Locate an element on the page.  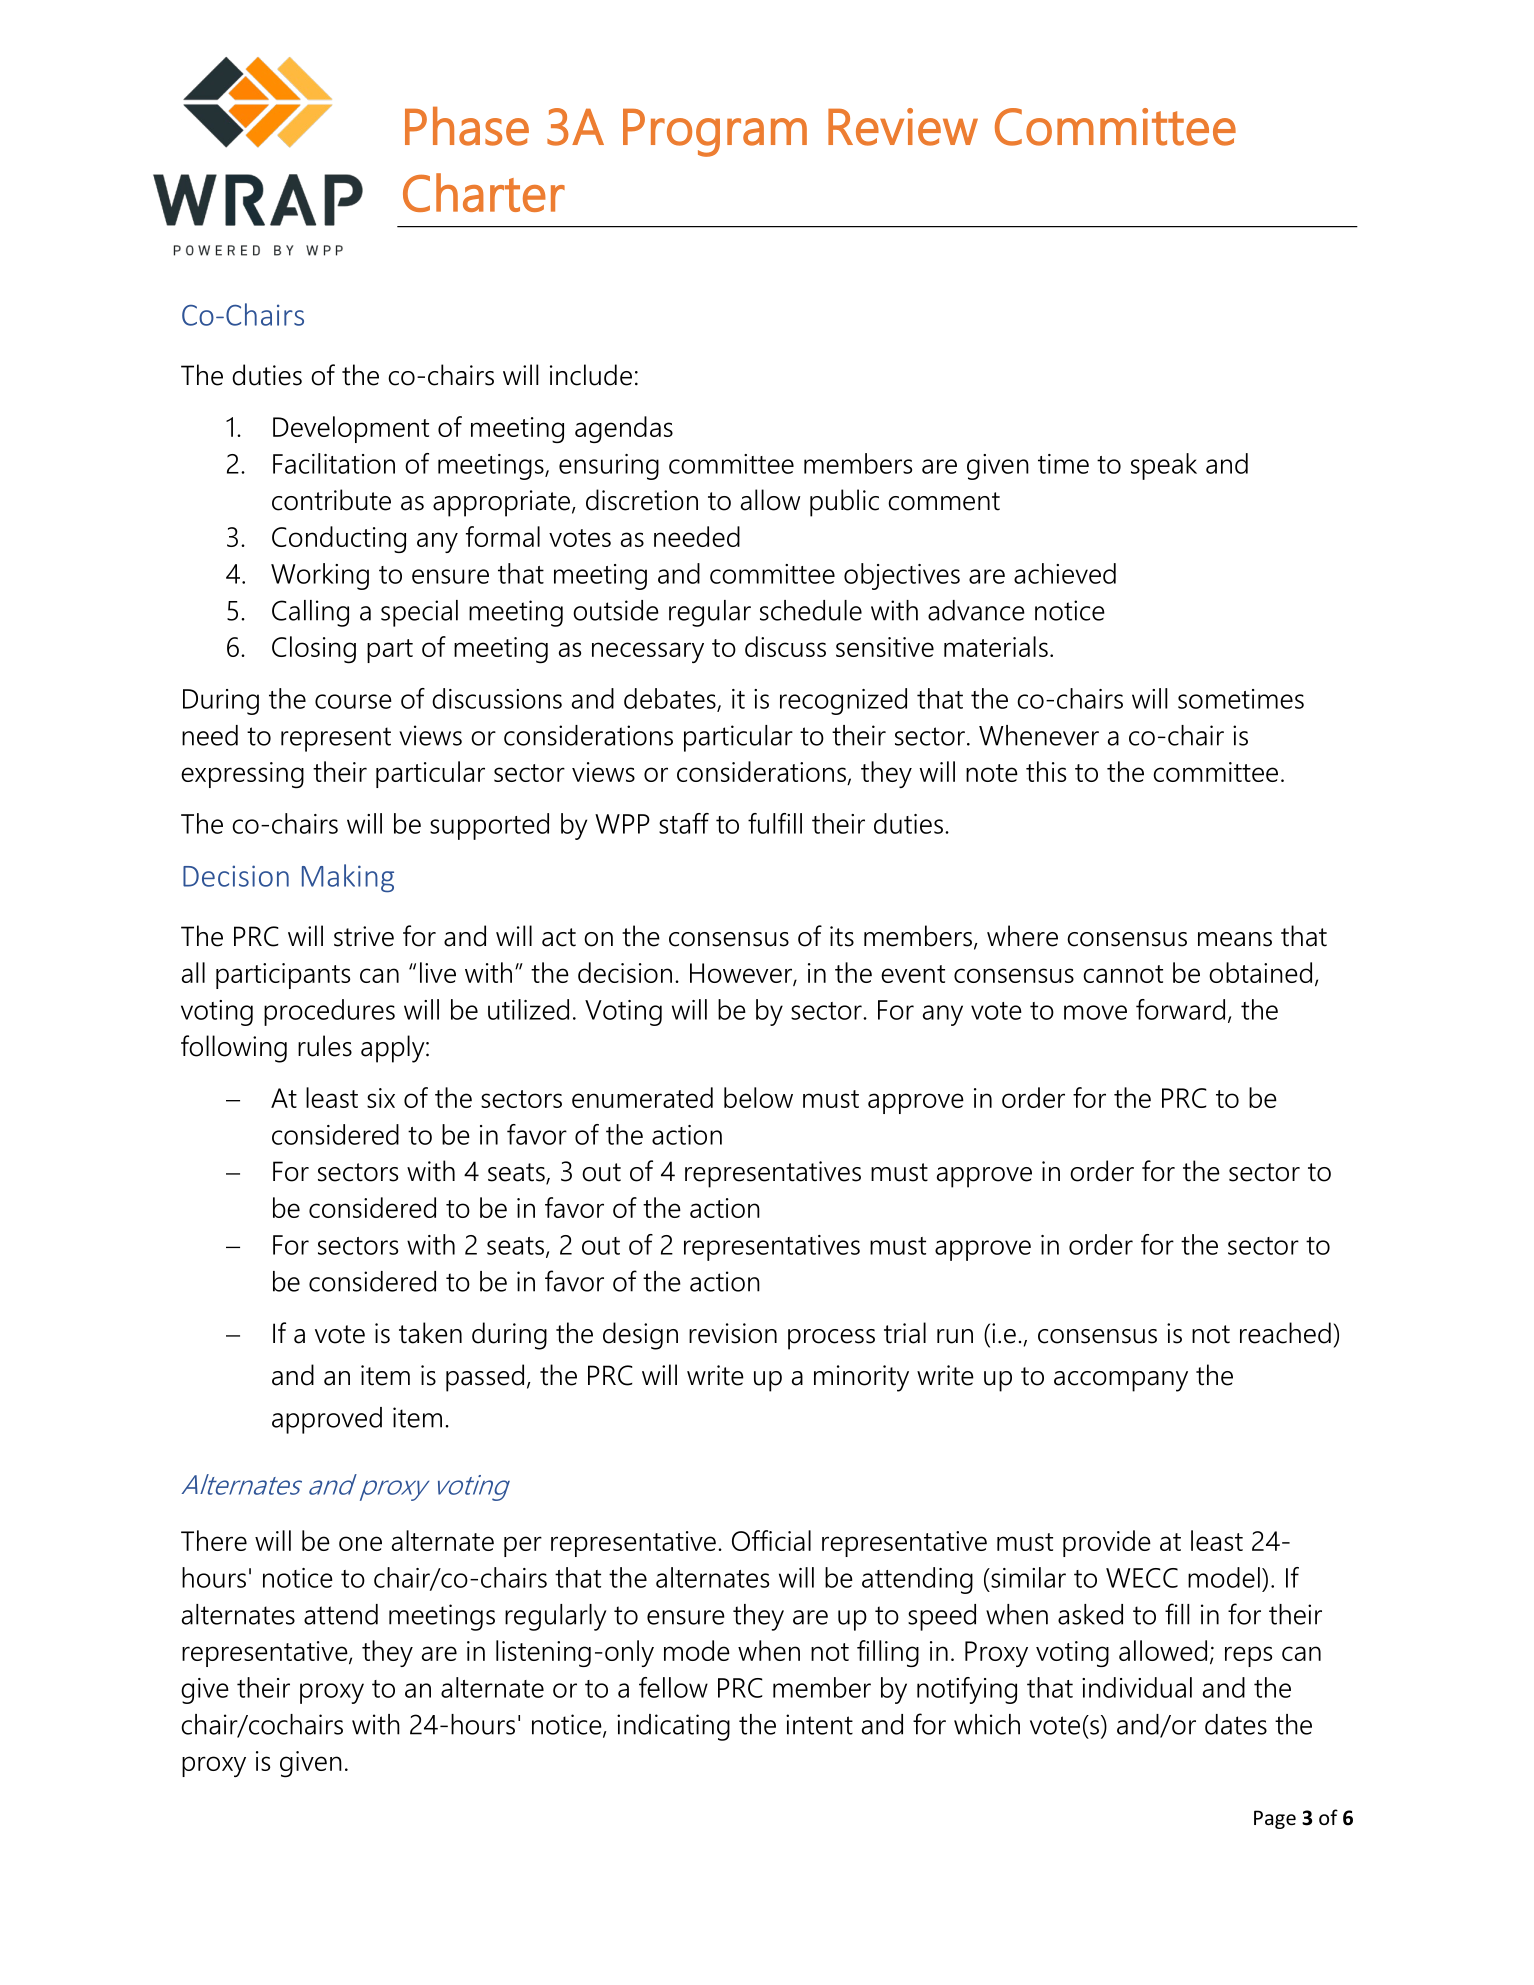
taken is located at coordinates (430, 1333).
